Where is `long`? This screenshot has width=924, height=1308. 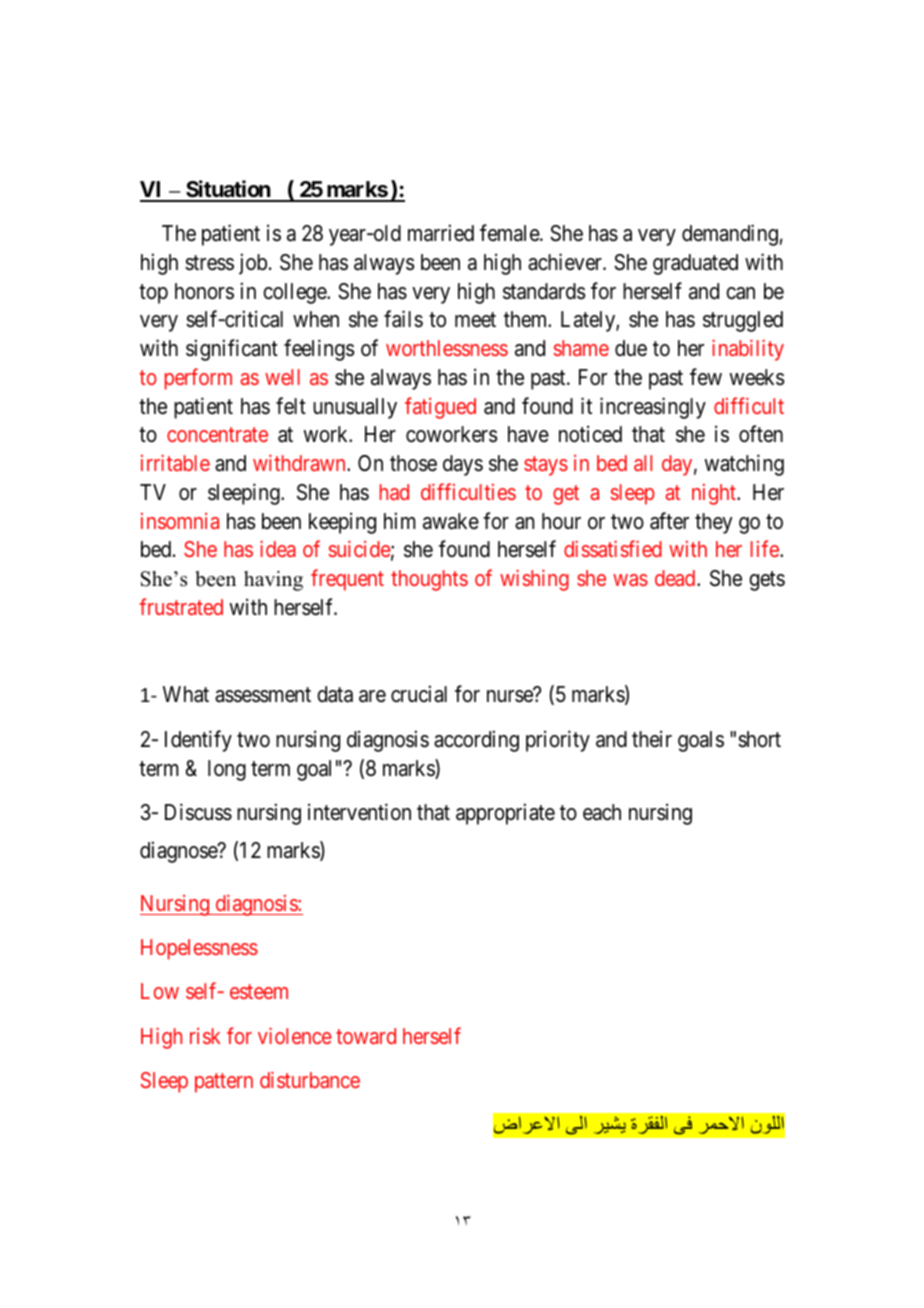
long is located at coordinates (227, 770).
